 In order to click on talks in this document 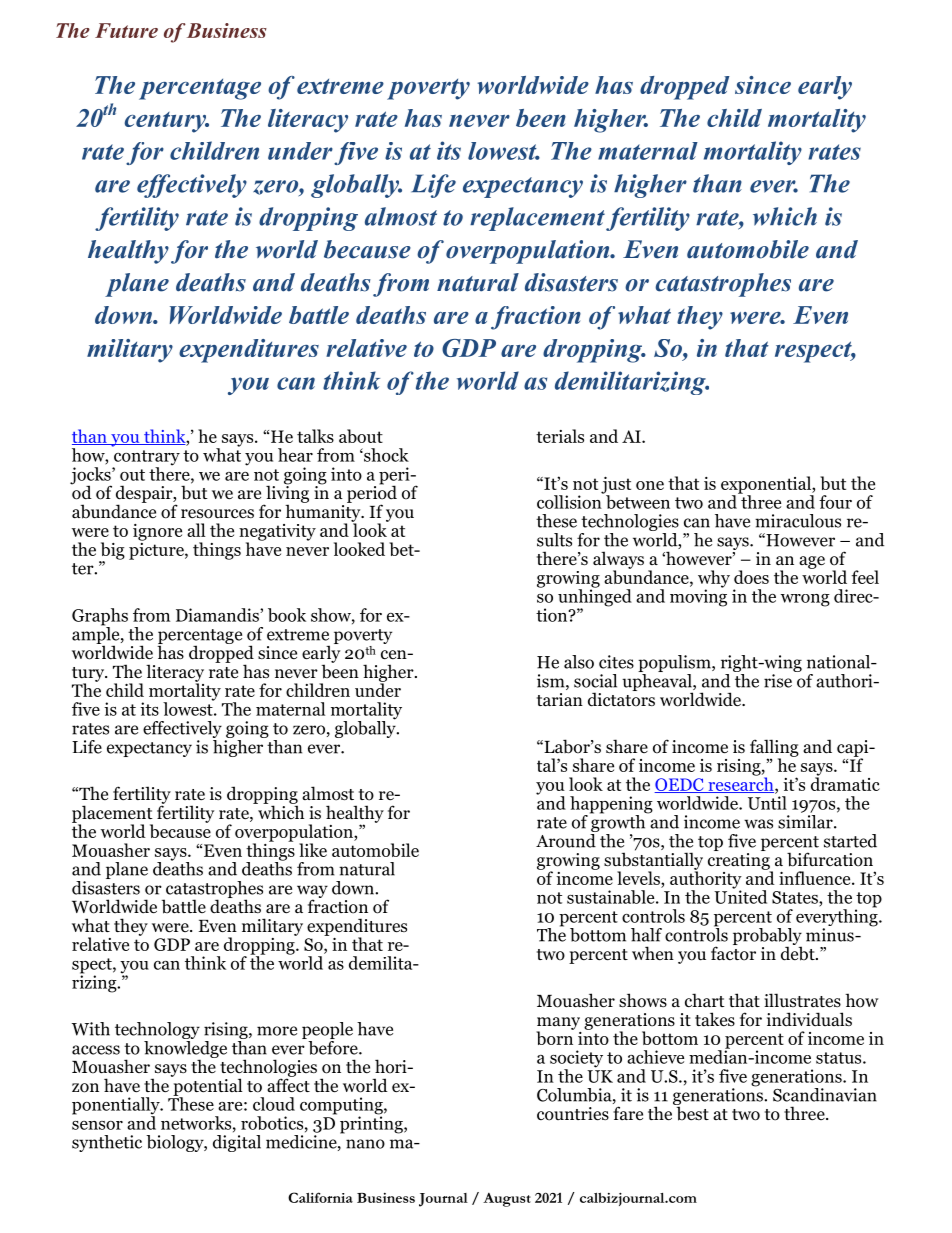, I will do `click(315, 436)`.
